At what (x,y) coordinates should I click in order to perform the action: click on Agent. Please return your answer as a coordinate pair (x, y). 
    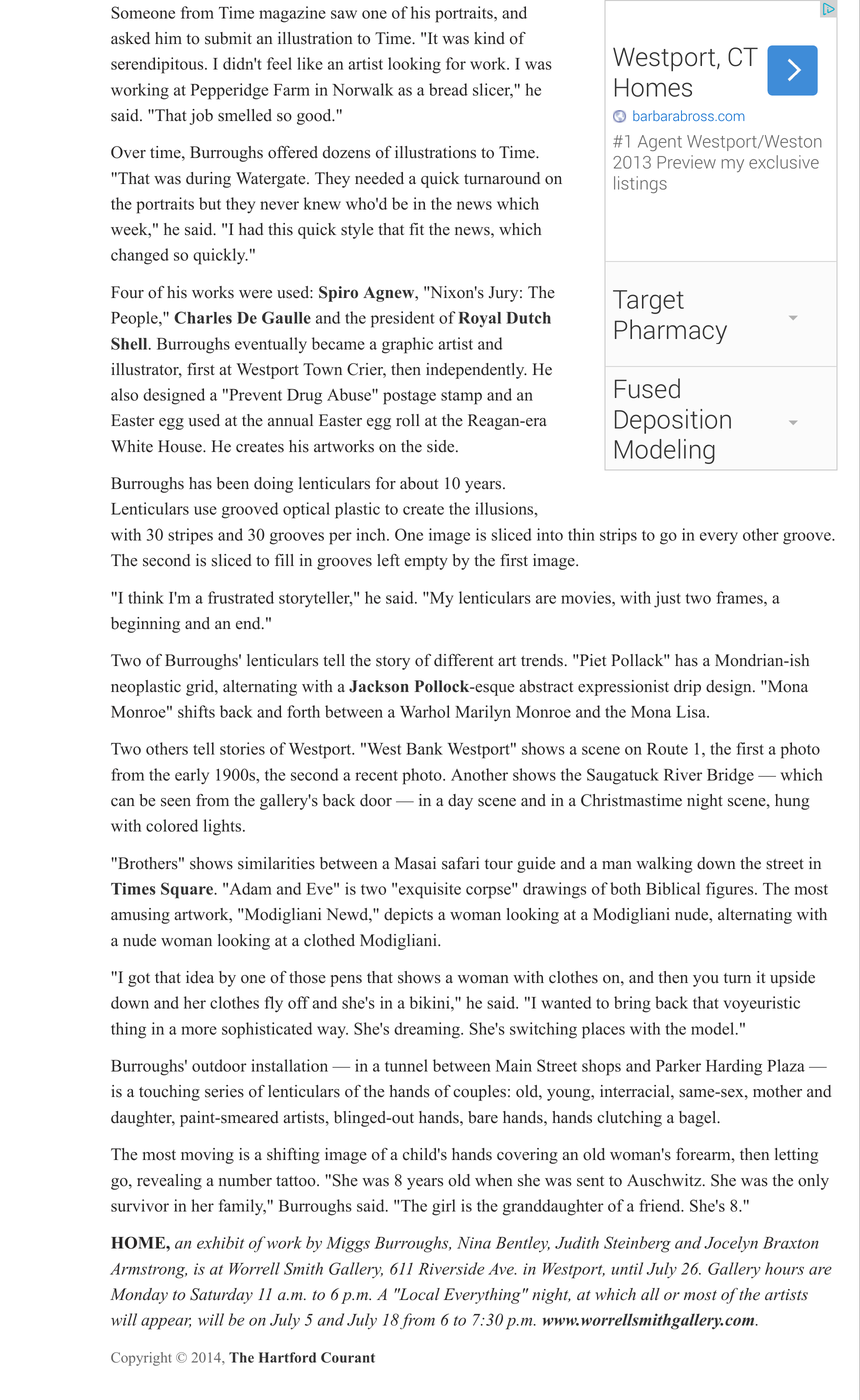
    Looking at the image, I should click on (660, 143).
